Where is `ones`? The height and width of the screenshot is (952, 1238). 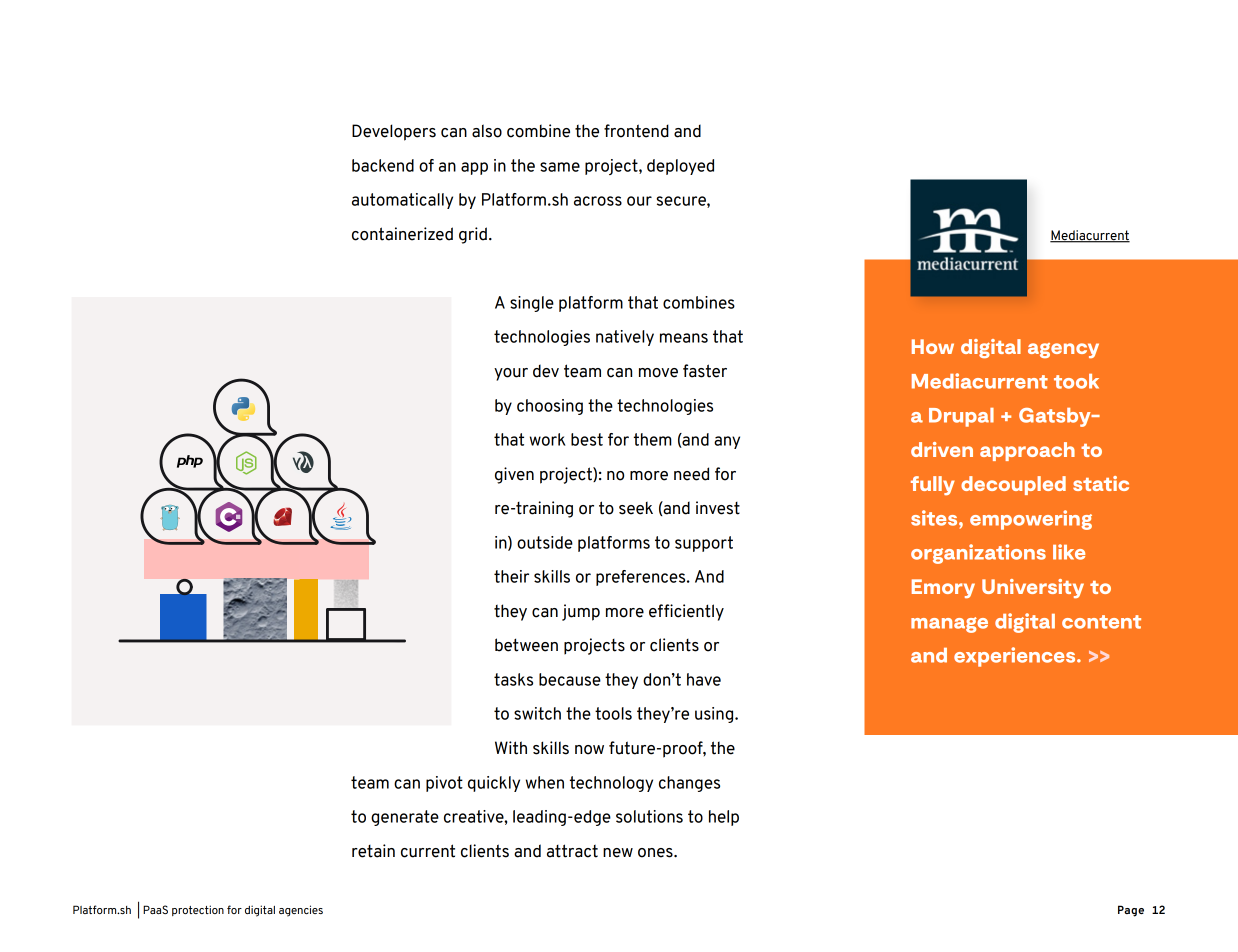 ones is located at coordinates (656, 853).
